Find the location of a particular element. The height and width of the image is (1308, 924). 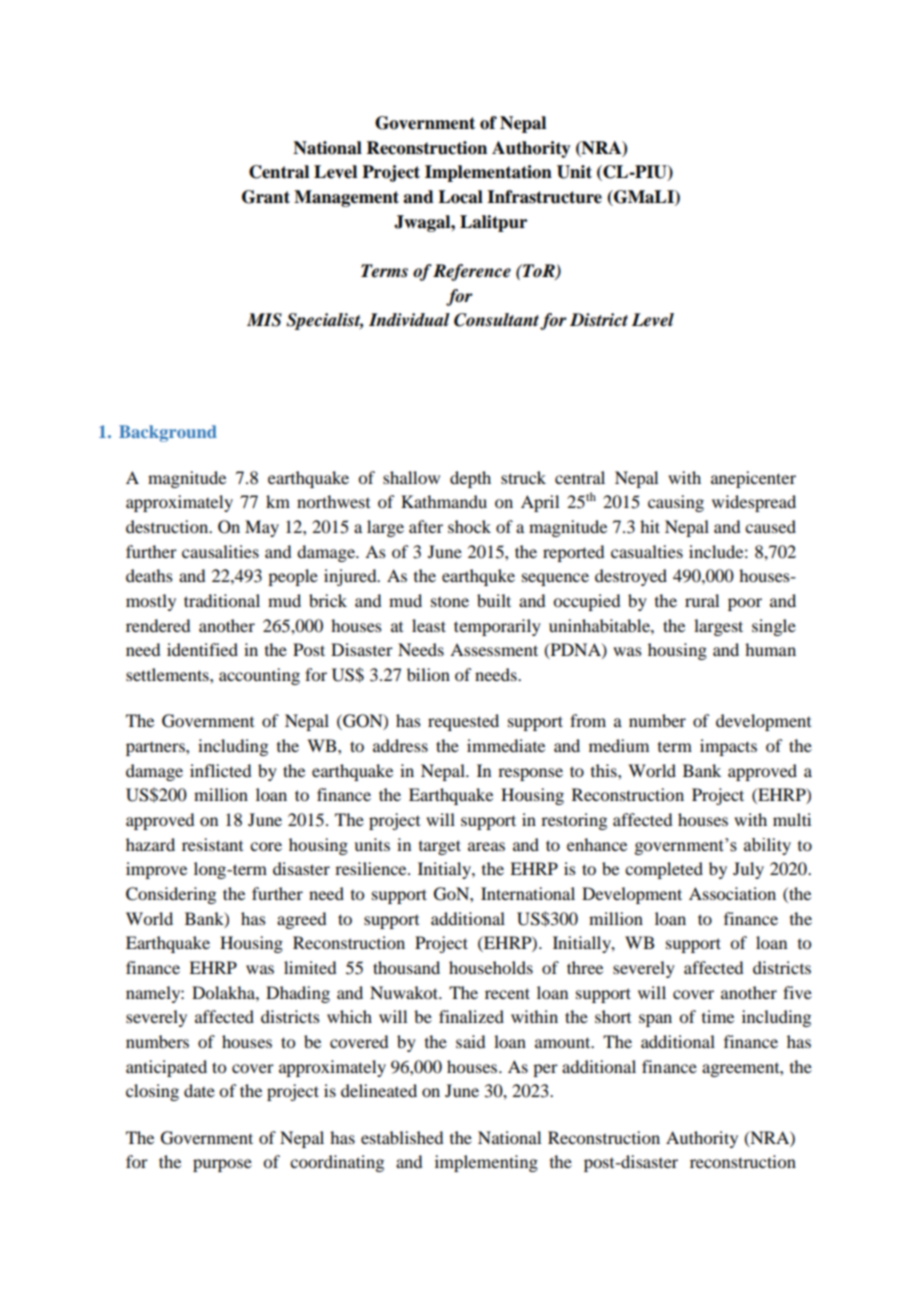

human is located at coordinates (770, 649).
